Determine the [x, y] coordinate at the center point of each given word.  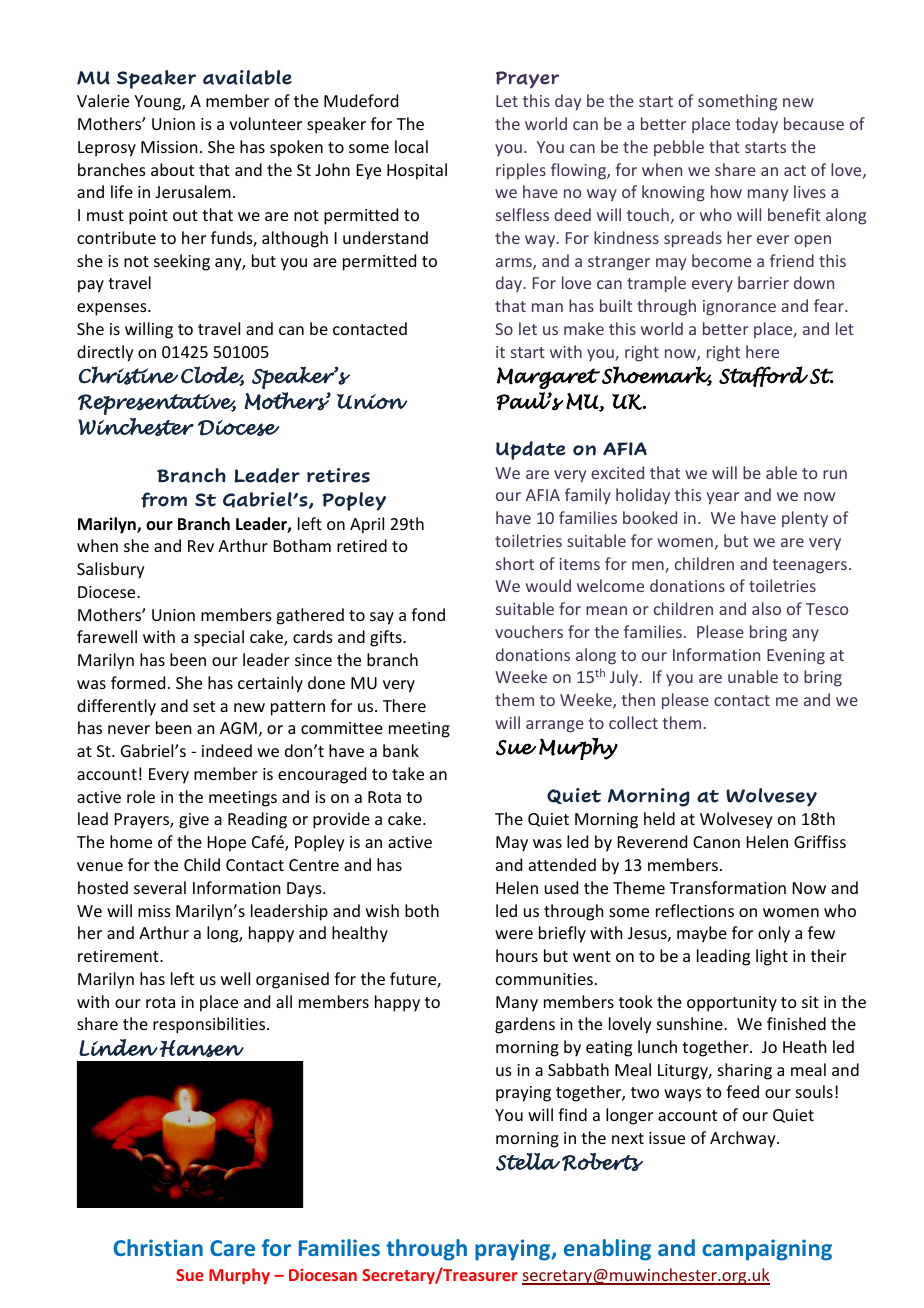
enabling [607, 1250]
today [756, 125]
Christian [158, 1247]
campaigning [767, 1250]
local [411, 146]
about [172, 169]
